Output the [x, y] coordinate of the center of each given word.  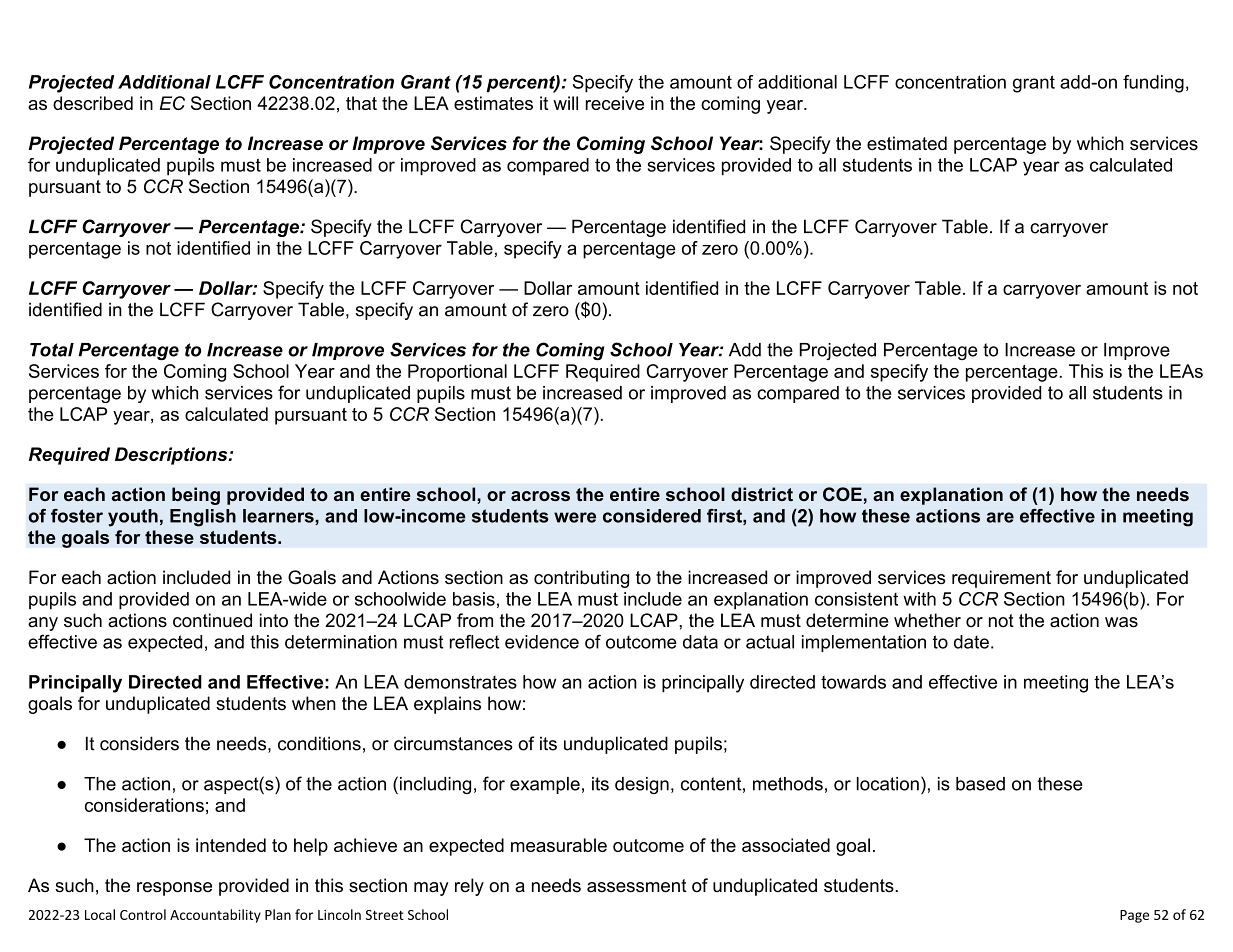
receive [615, 103]
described [93, 103]
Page [1134, 916]
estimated [907, 143]
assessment [637, 886]
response [174, 889]
